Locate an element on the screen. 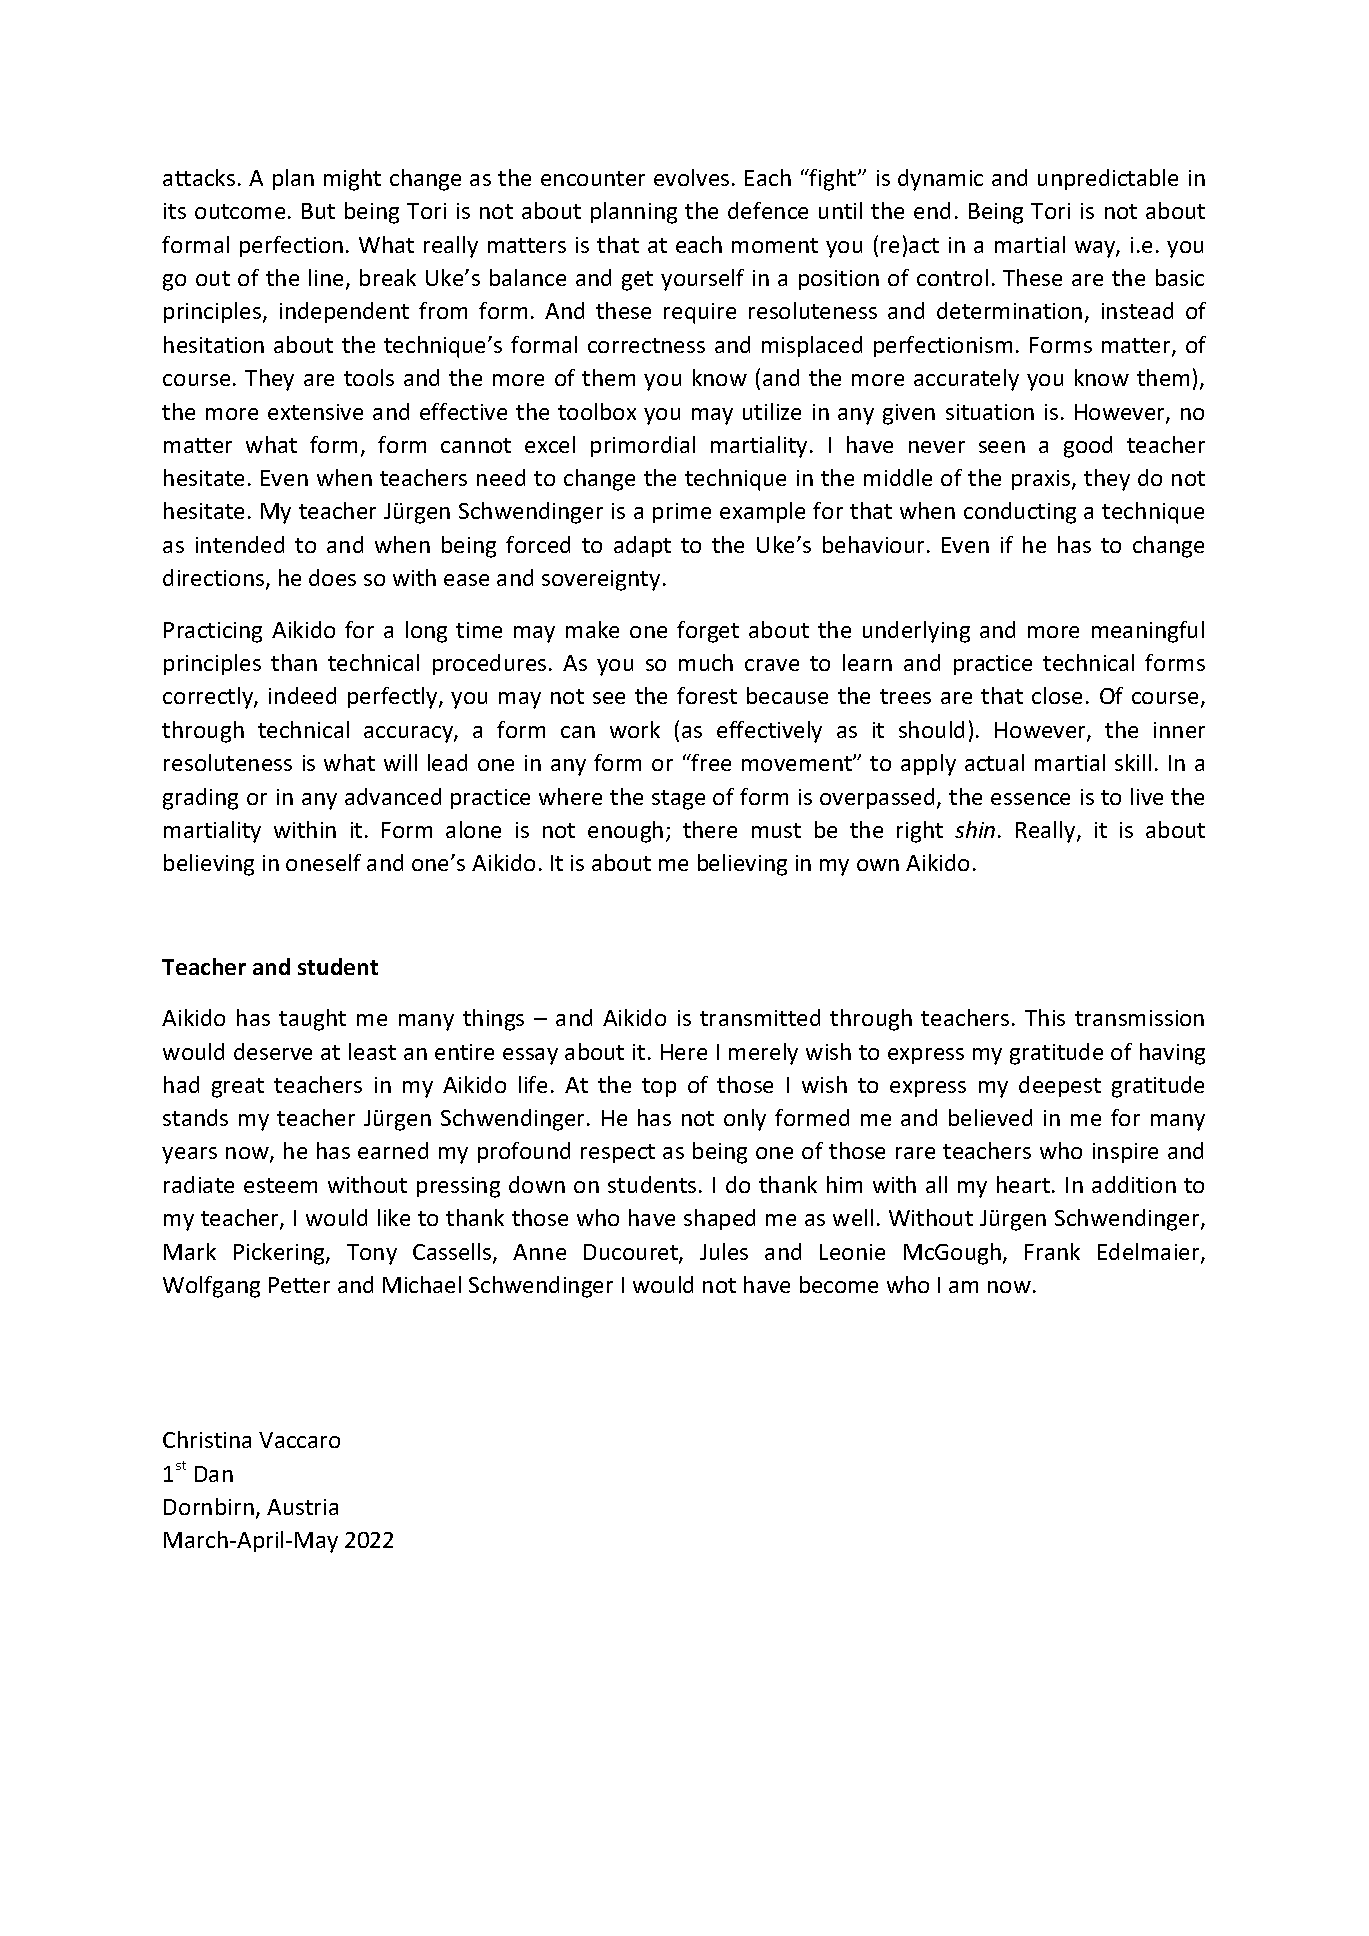 This screenshot has width=1369, height=1936. essence is located at coordinates (1030, 799).
